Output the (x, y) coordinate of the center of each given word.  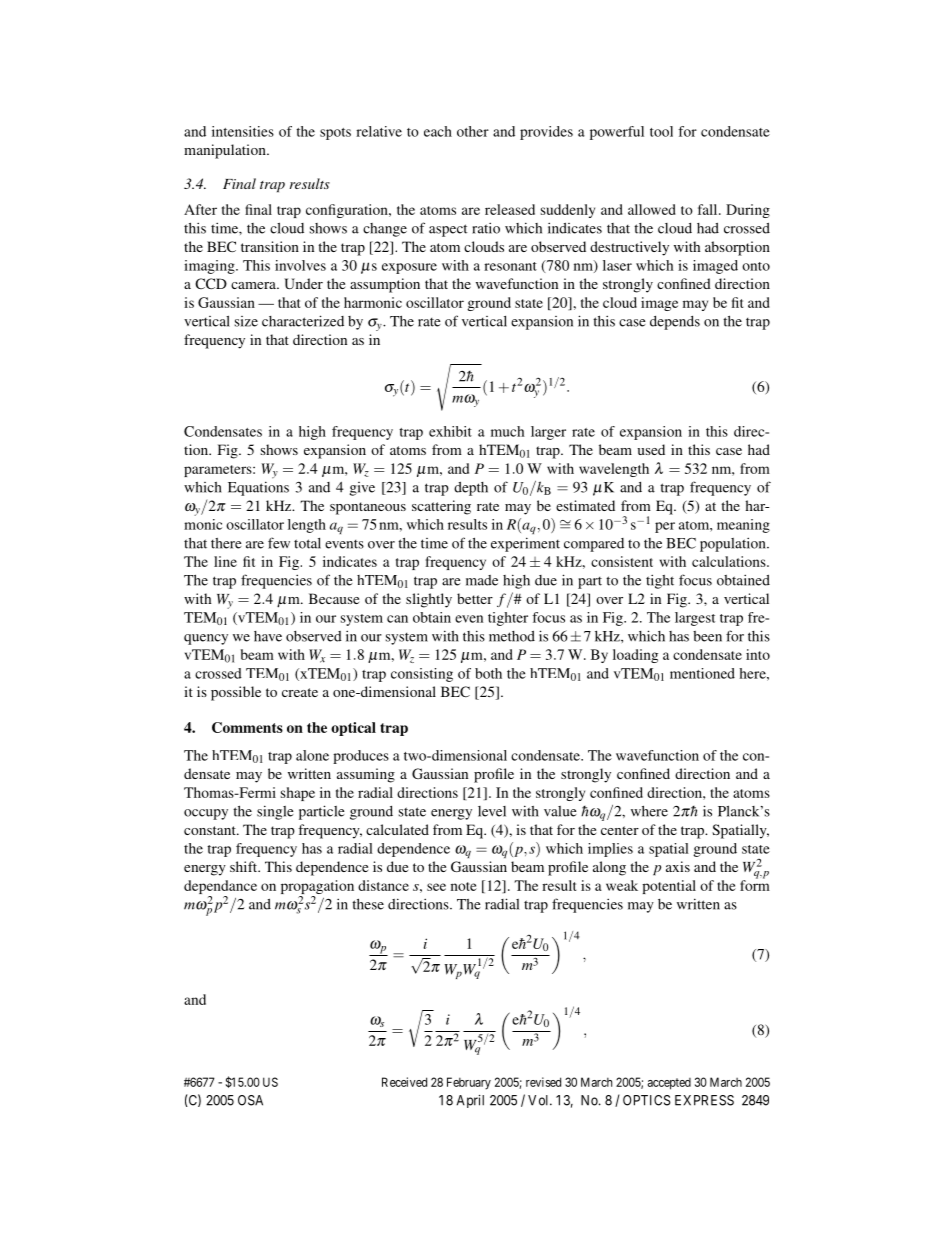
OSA (250, 1100)
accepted (669, 1084)
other (473, 131)
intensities (243, 131)
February (469, 1083)
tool (661, 131)
